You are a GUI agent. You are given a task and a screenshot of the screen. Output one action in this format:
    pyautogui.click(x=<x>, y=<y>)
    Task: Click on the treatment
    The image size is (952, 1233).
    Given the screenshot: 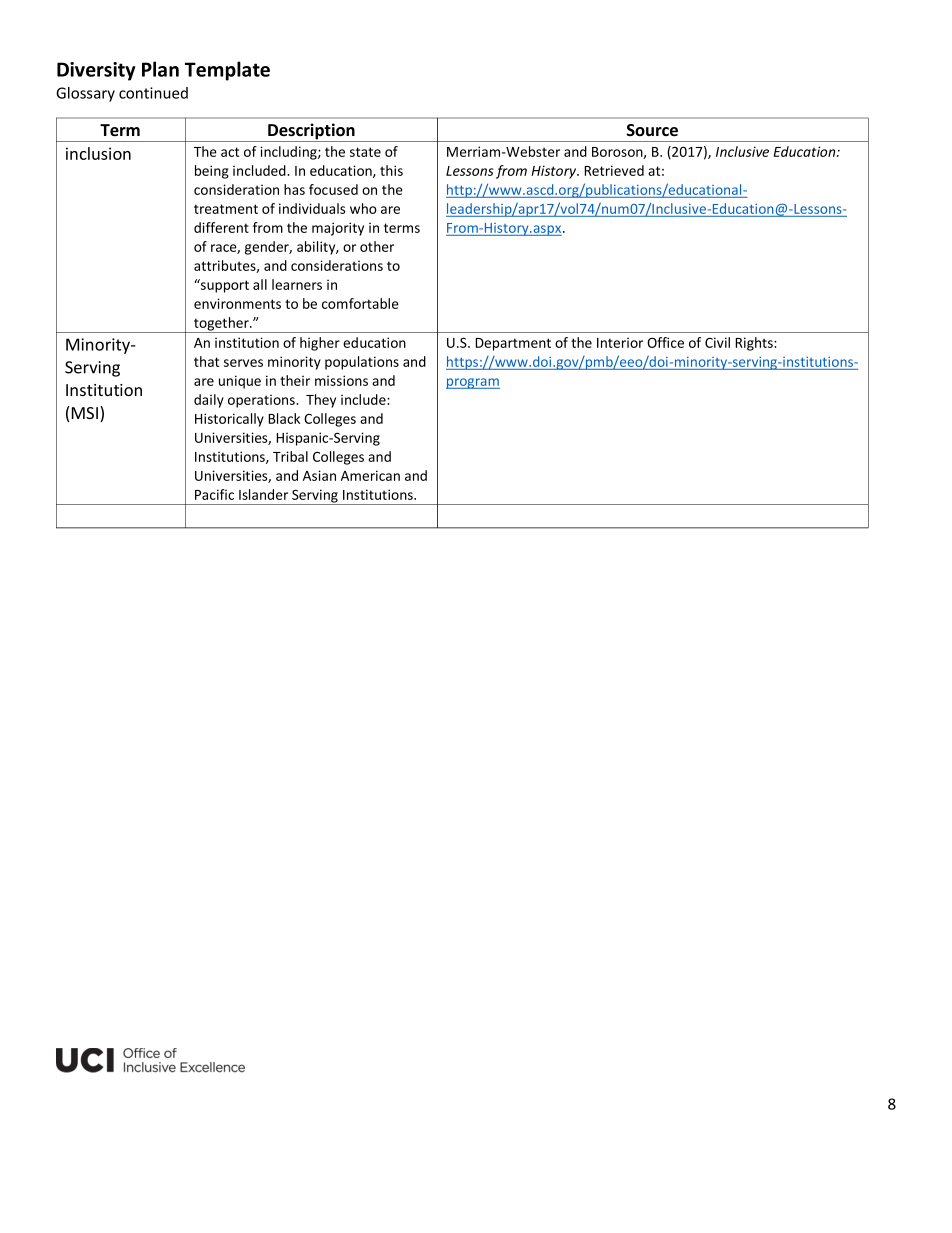 What is the action you would take?
    pyautogui.click(x=226, y=209)
